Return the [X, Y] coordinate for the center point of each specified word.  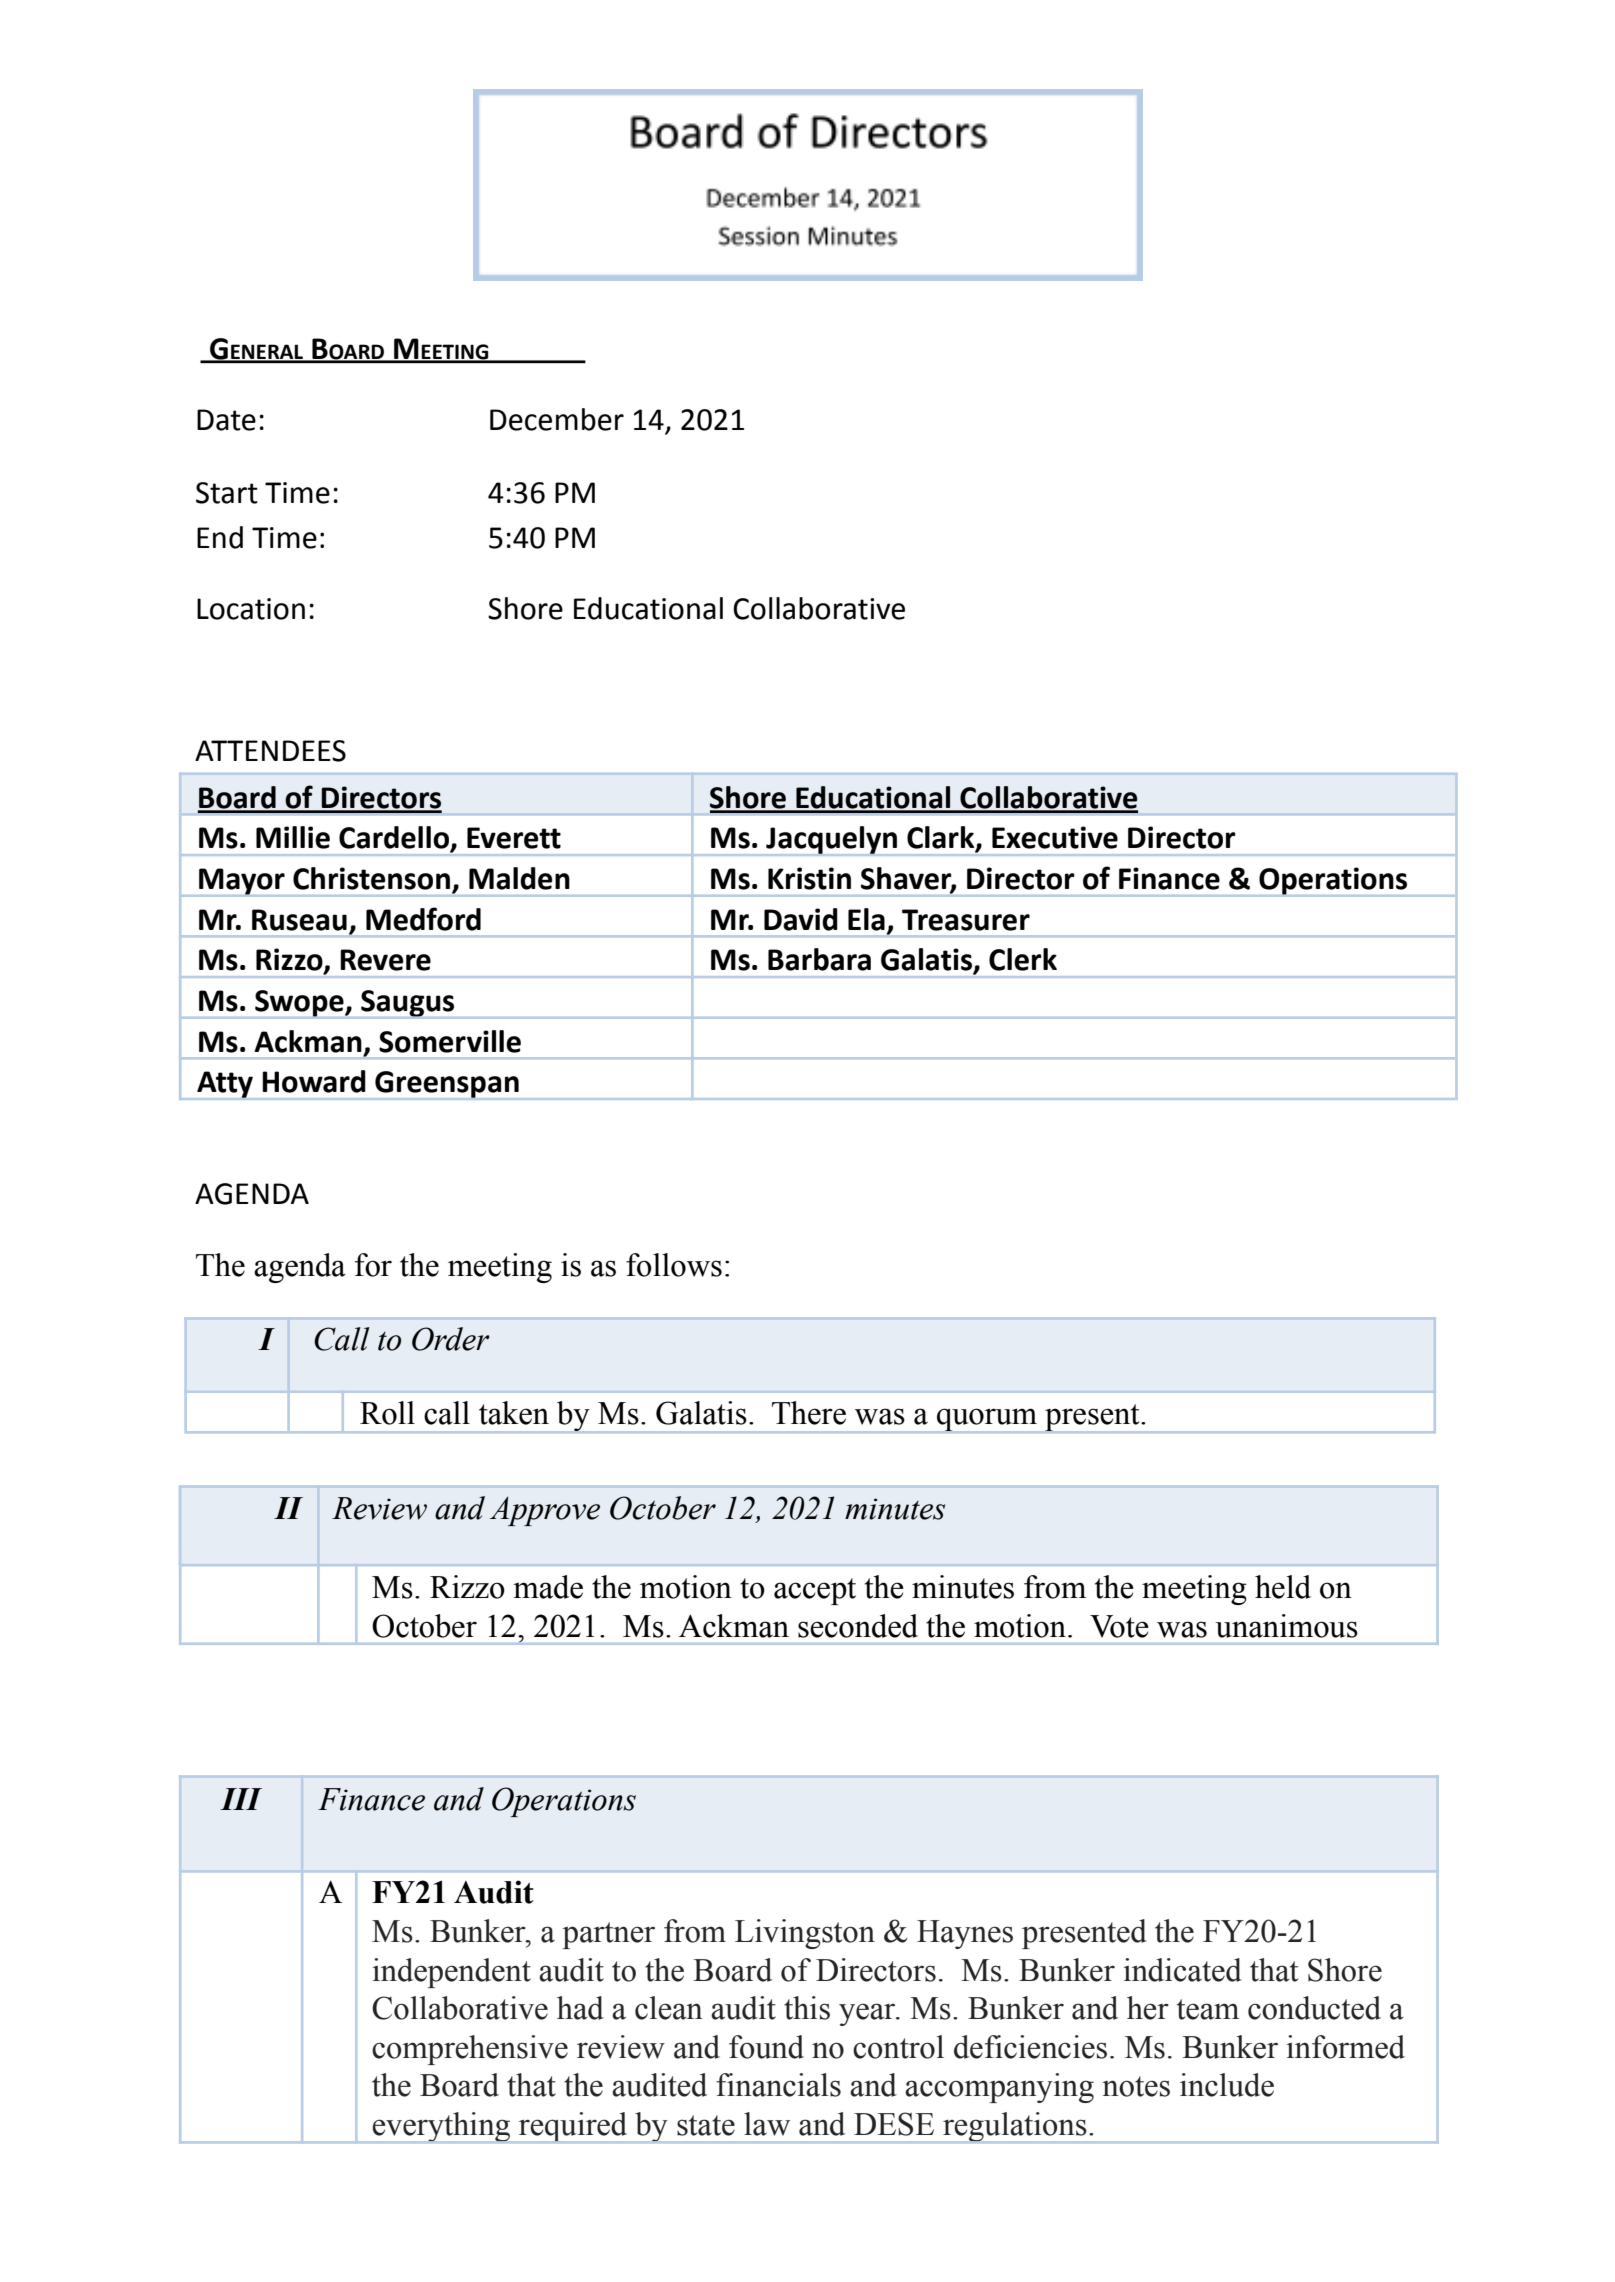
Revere [385, 960]
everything [442, 2127]
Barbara [819, 959]
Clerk [1023, 959]
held [1283, 1587]
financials [778, 2085]
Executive [1055, 837]
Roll [387, 1413]
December [557, 419]
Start [227, 493]
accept [815, 1591]
